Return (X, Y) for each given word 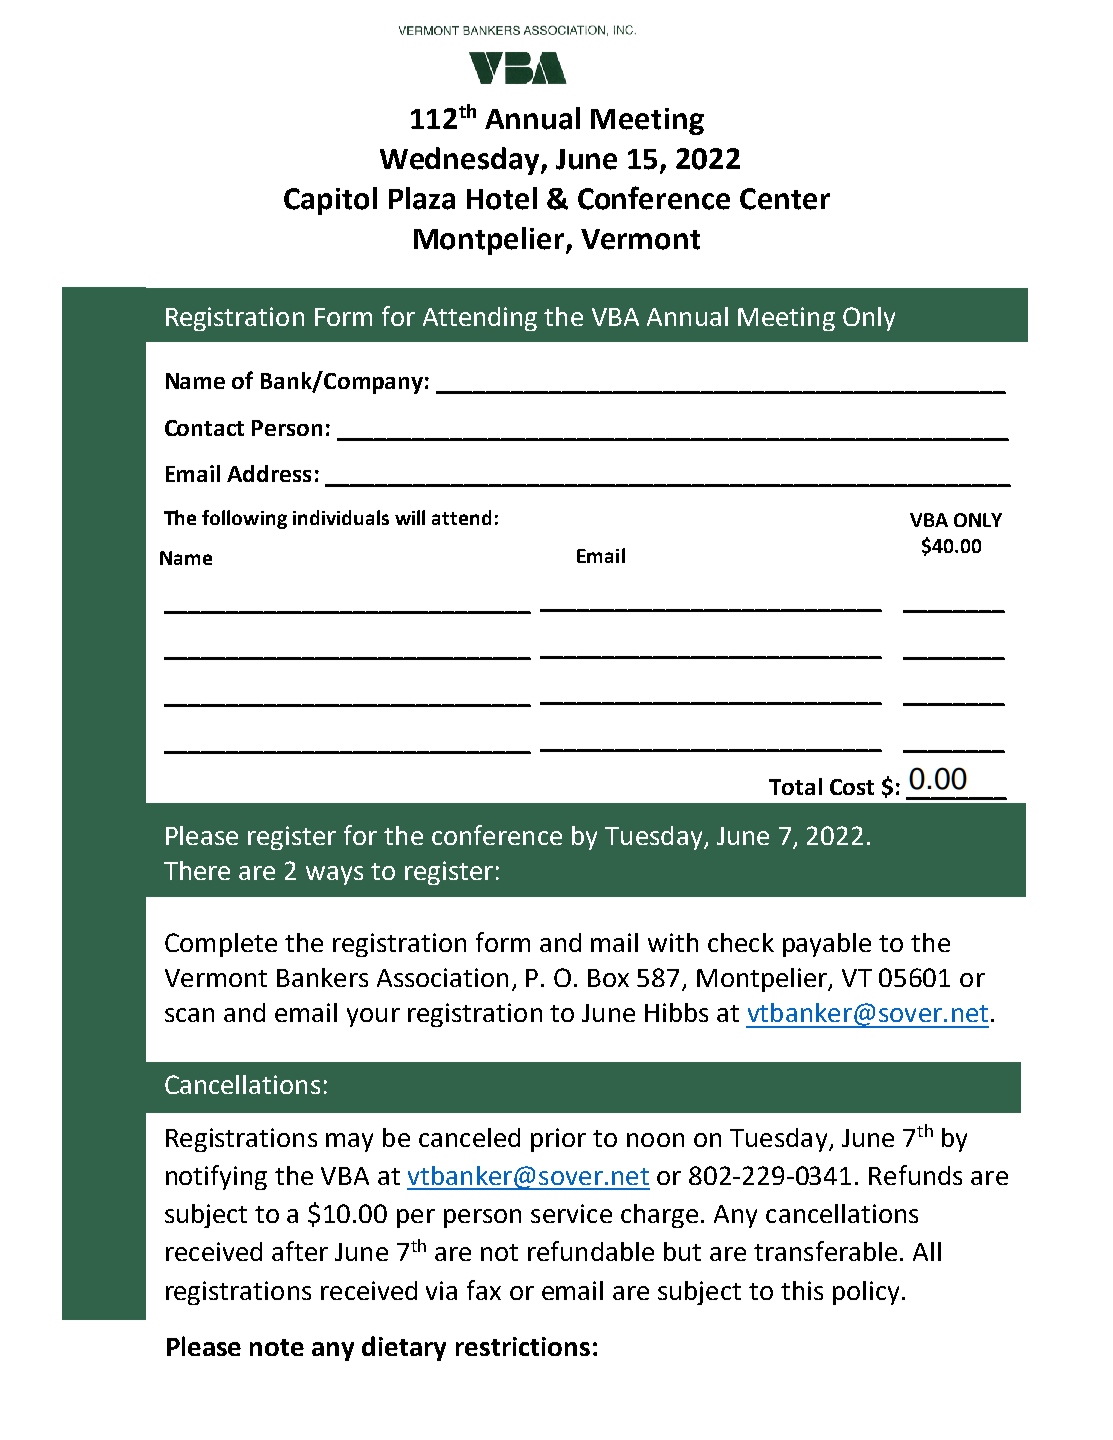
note (277, 1347)
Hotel (502, 198)
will (410, 517)
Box (608, 978)
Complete (221, 945)
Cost (852, 787)
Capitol (330, 201)
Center (785, 199)
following (244, 519)
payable (827, 945)
